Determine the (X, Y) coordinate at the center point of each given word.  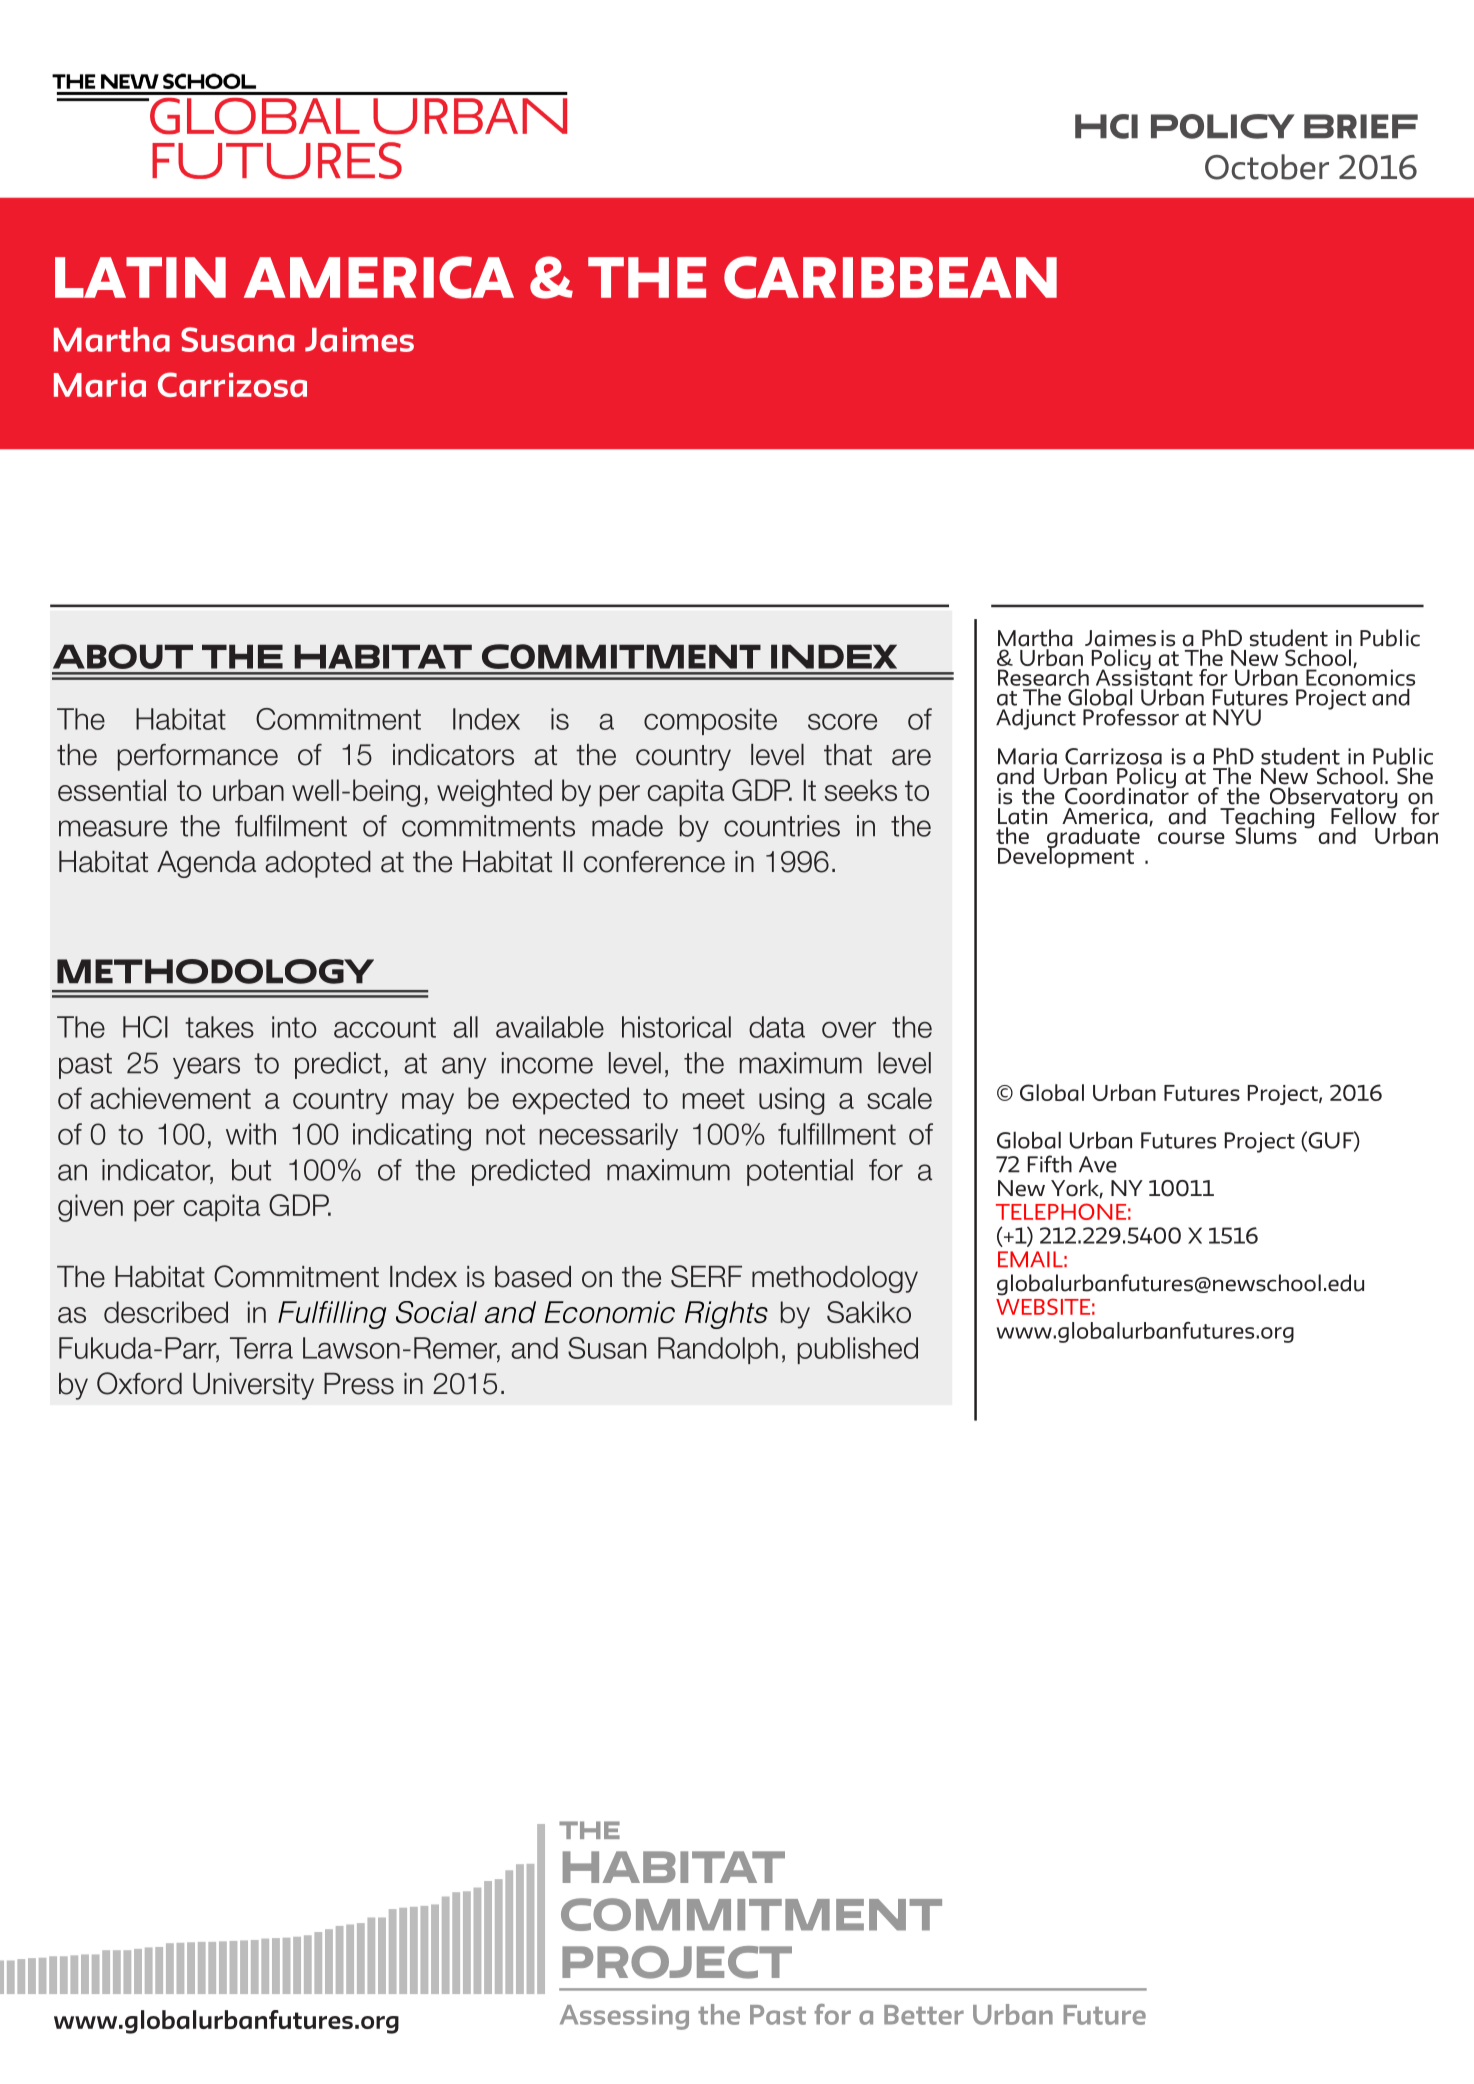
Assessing (624, 2017)
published (858, 1350)
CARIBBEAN (890, 277)
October (1267, 167)
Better (924, 2015)
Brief (1361, 126)
